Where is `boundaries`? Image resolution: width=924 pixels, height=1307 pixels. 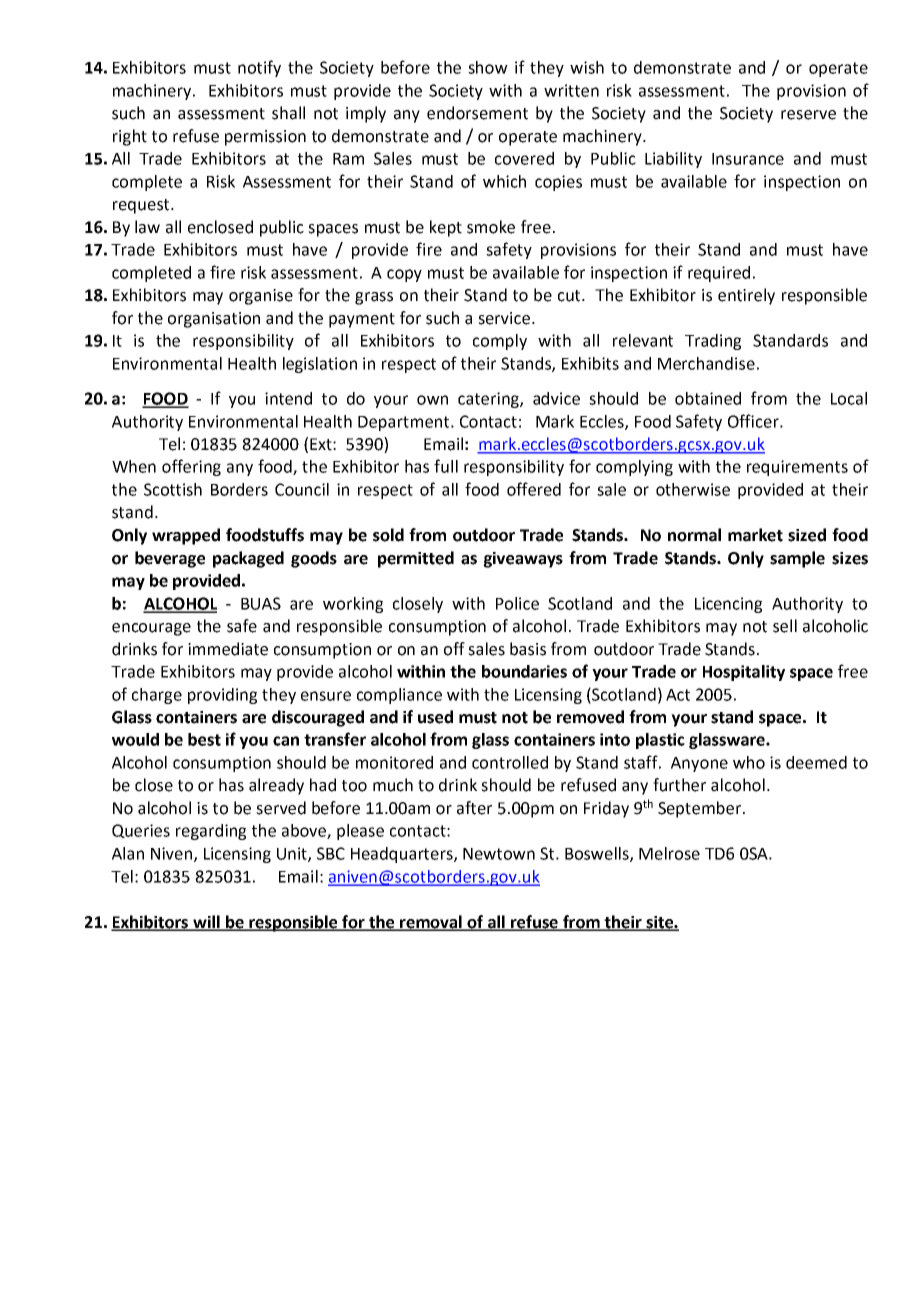
boundaries is located at coordinates (524, 671).
